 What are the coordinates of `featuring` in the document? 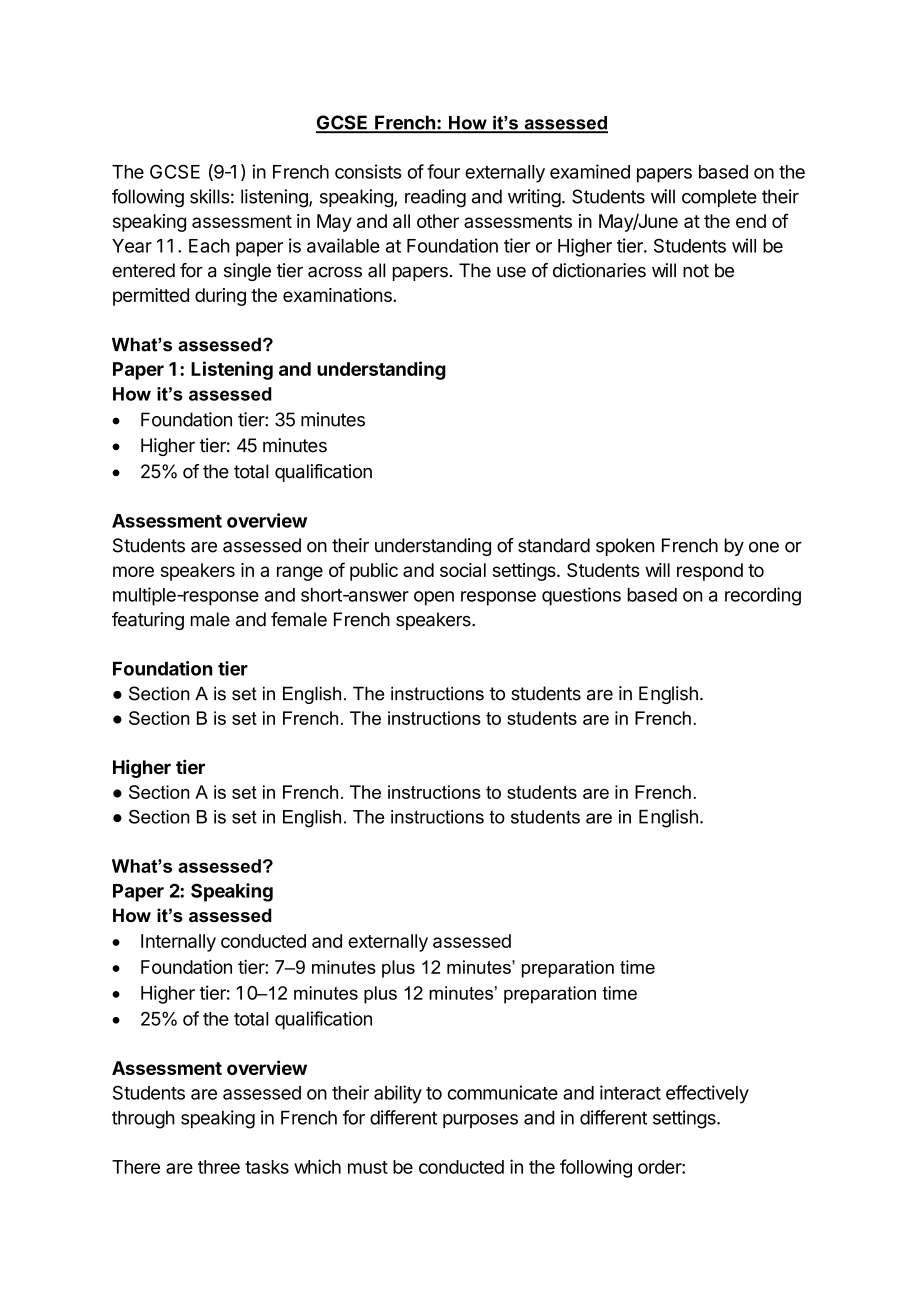 It's located at (148, 621).
